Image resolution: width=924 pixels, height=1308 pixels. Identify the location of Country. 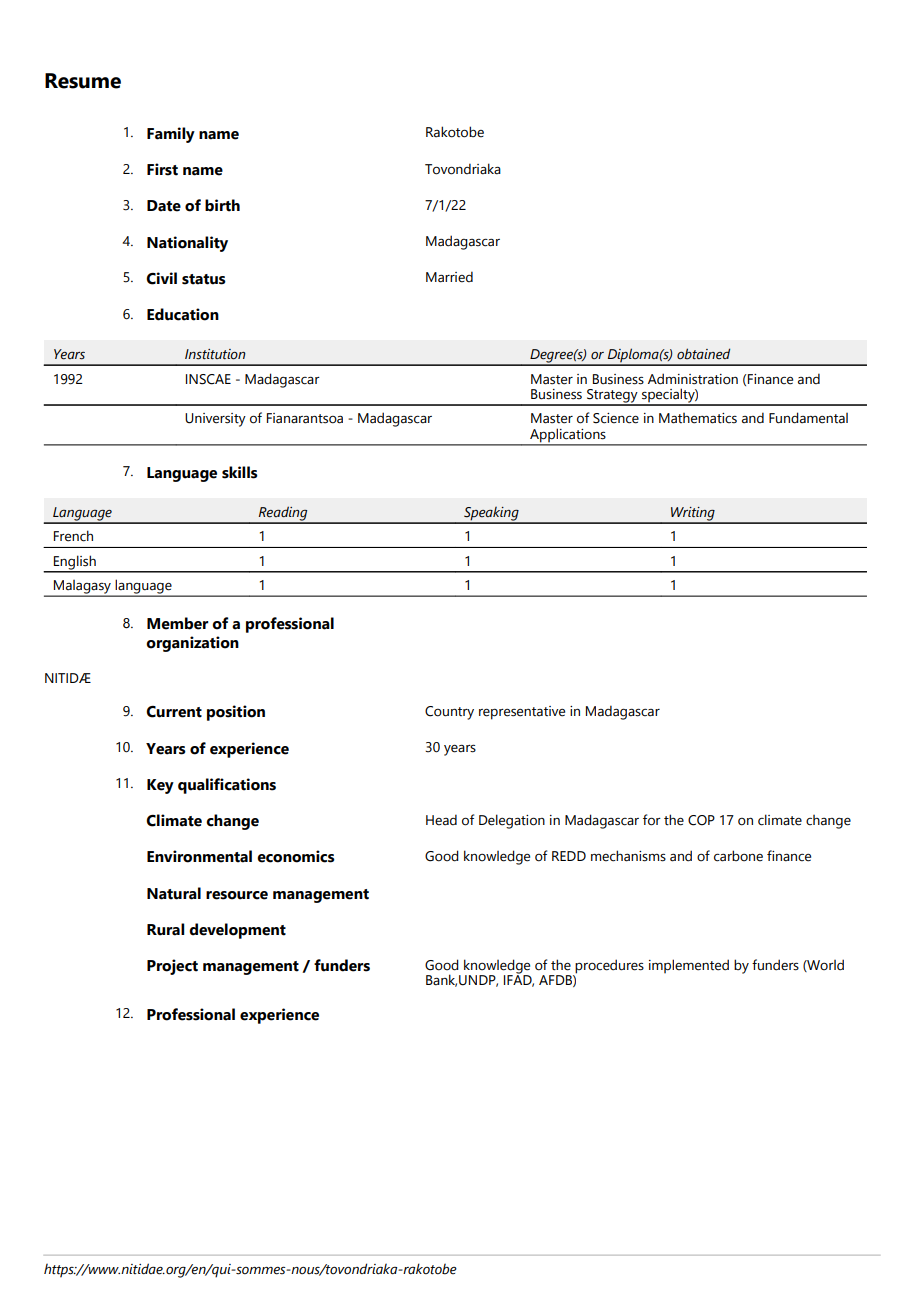
(449, 713).
